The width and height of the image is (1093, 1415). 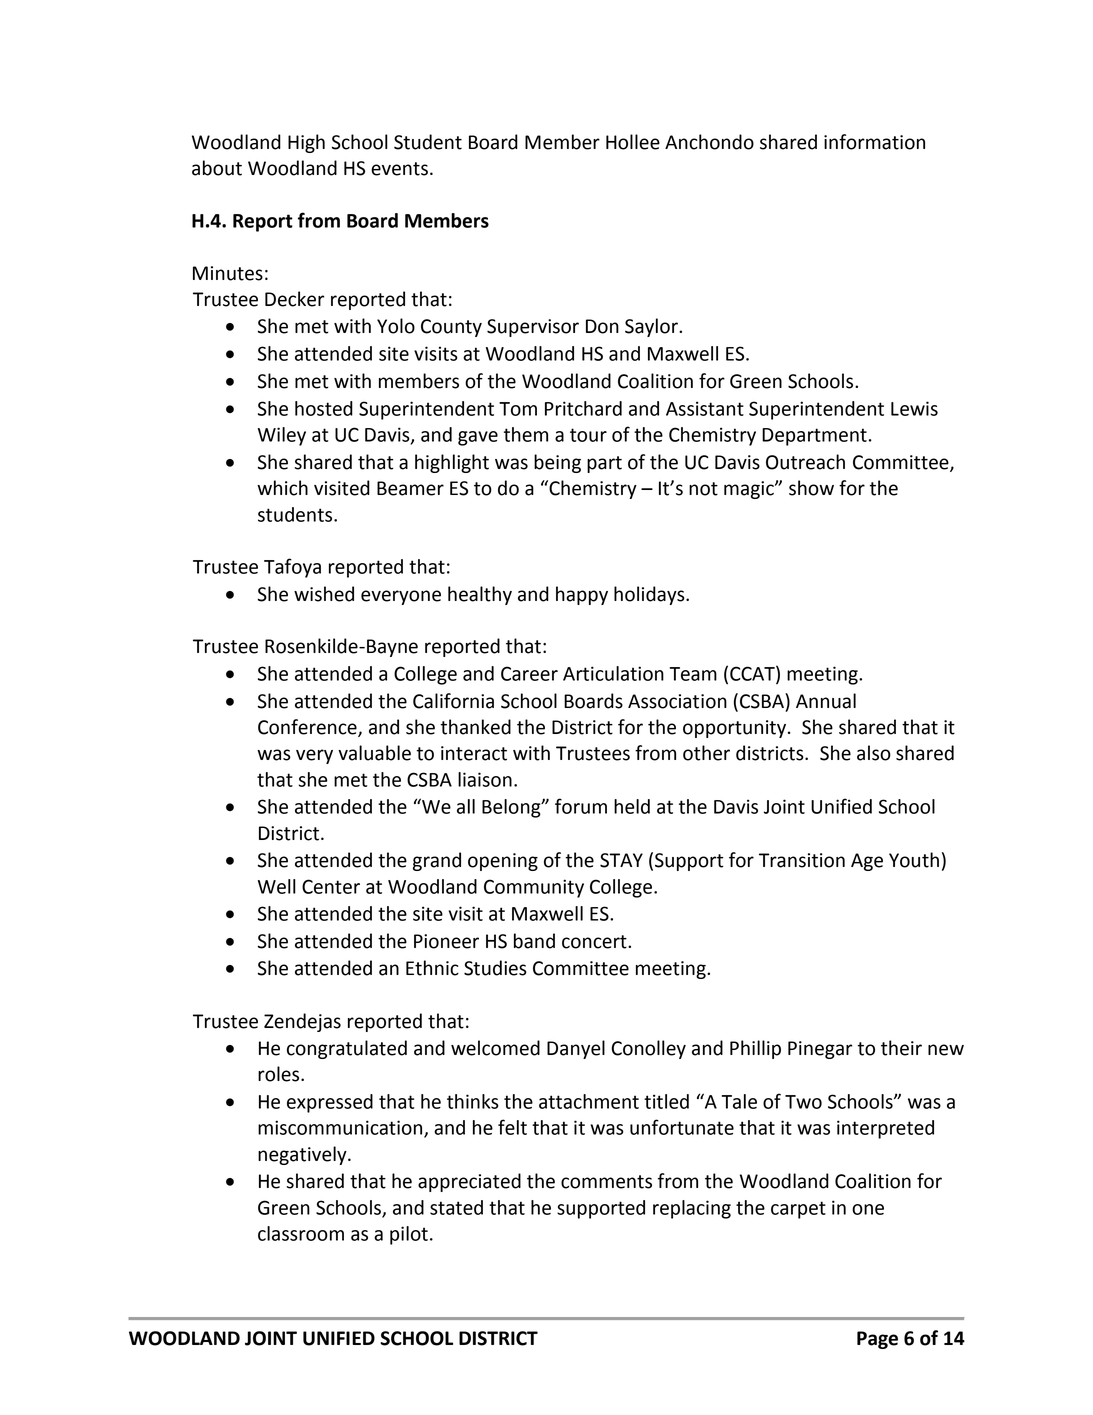 What do you see at coordinates (914, 860) in the image?
I see `Youth` at bounding box center [914, 860].
